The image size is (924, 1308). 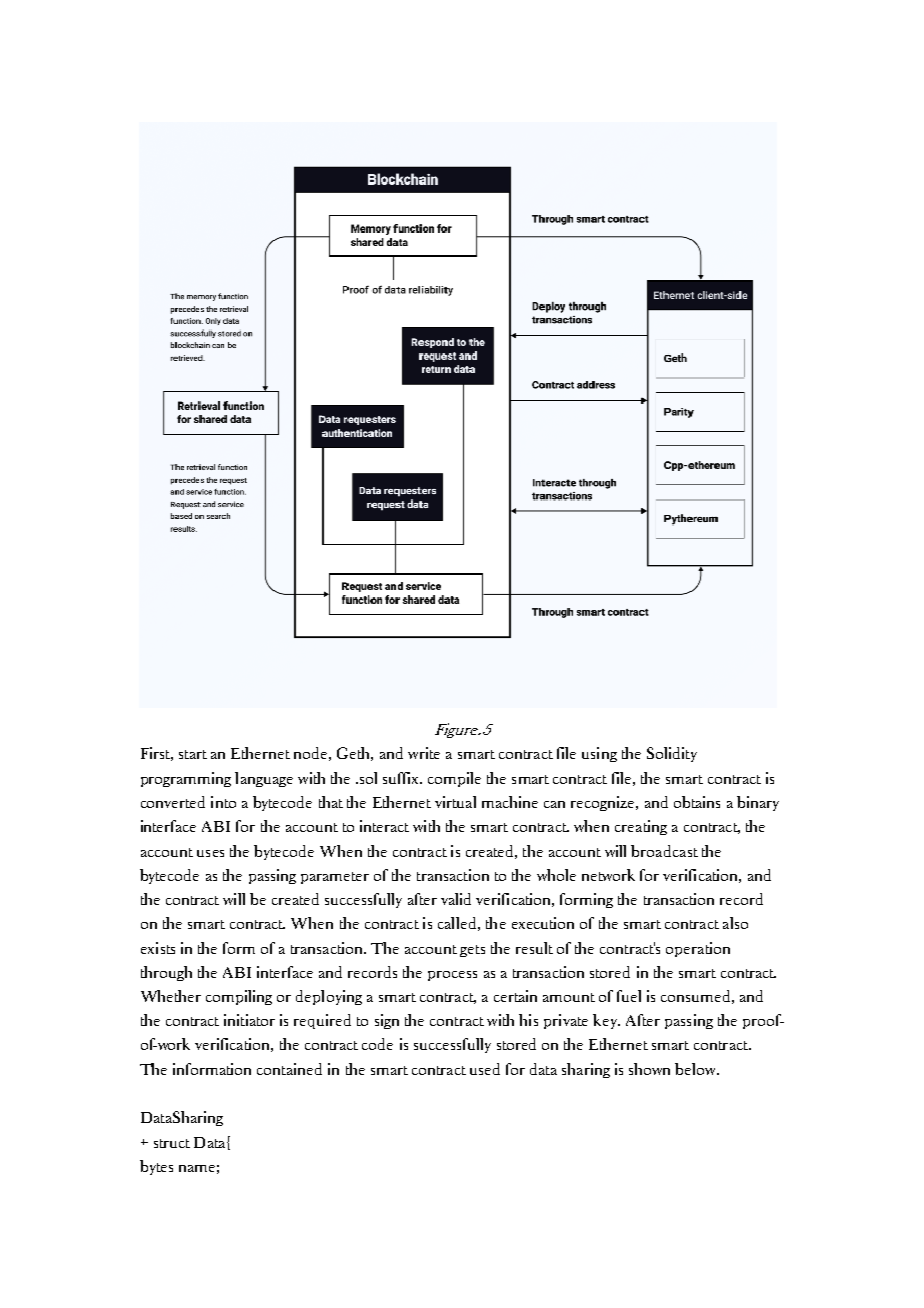 What do you see at coordinates (172, 1143) in the image?
I see `struct` at bounding box center [172, 1143].
